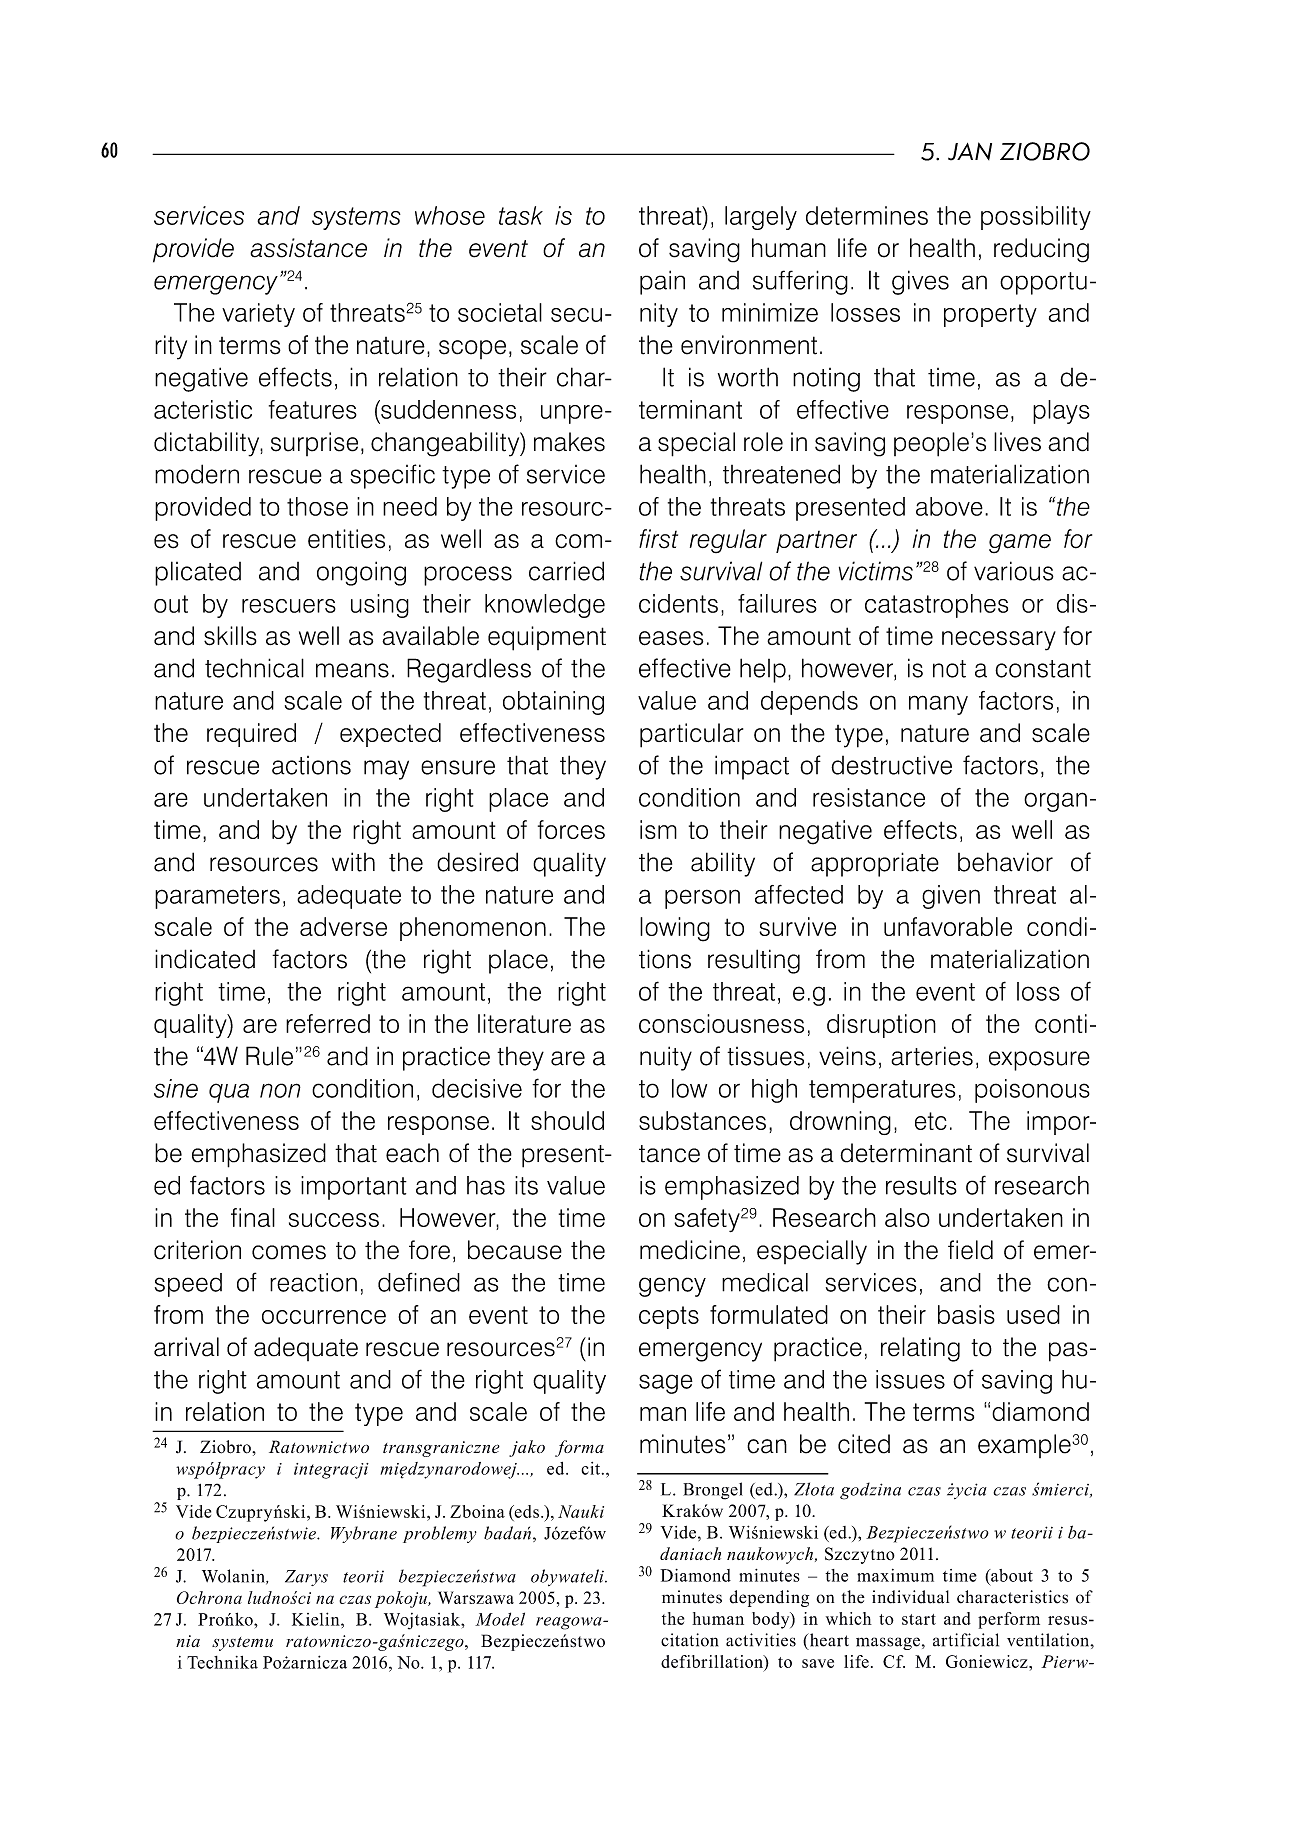  Describe the element at coordinates (356, 218) in the screenshot. I see `systems` at that location.
